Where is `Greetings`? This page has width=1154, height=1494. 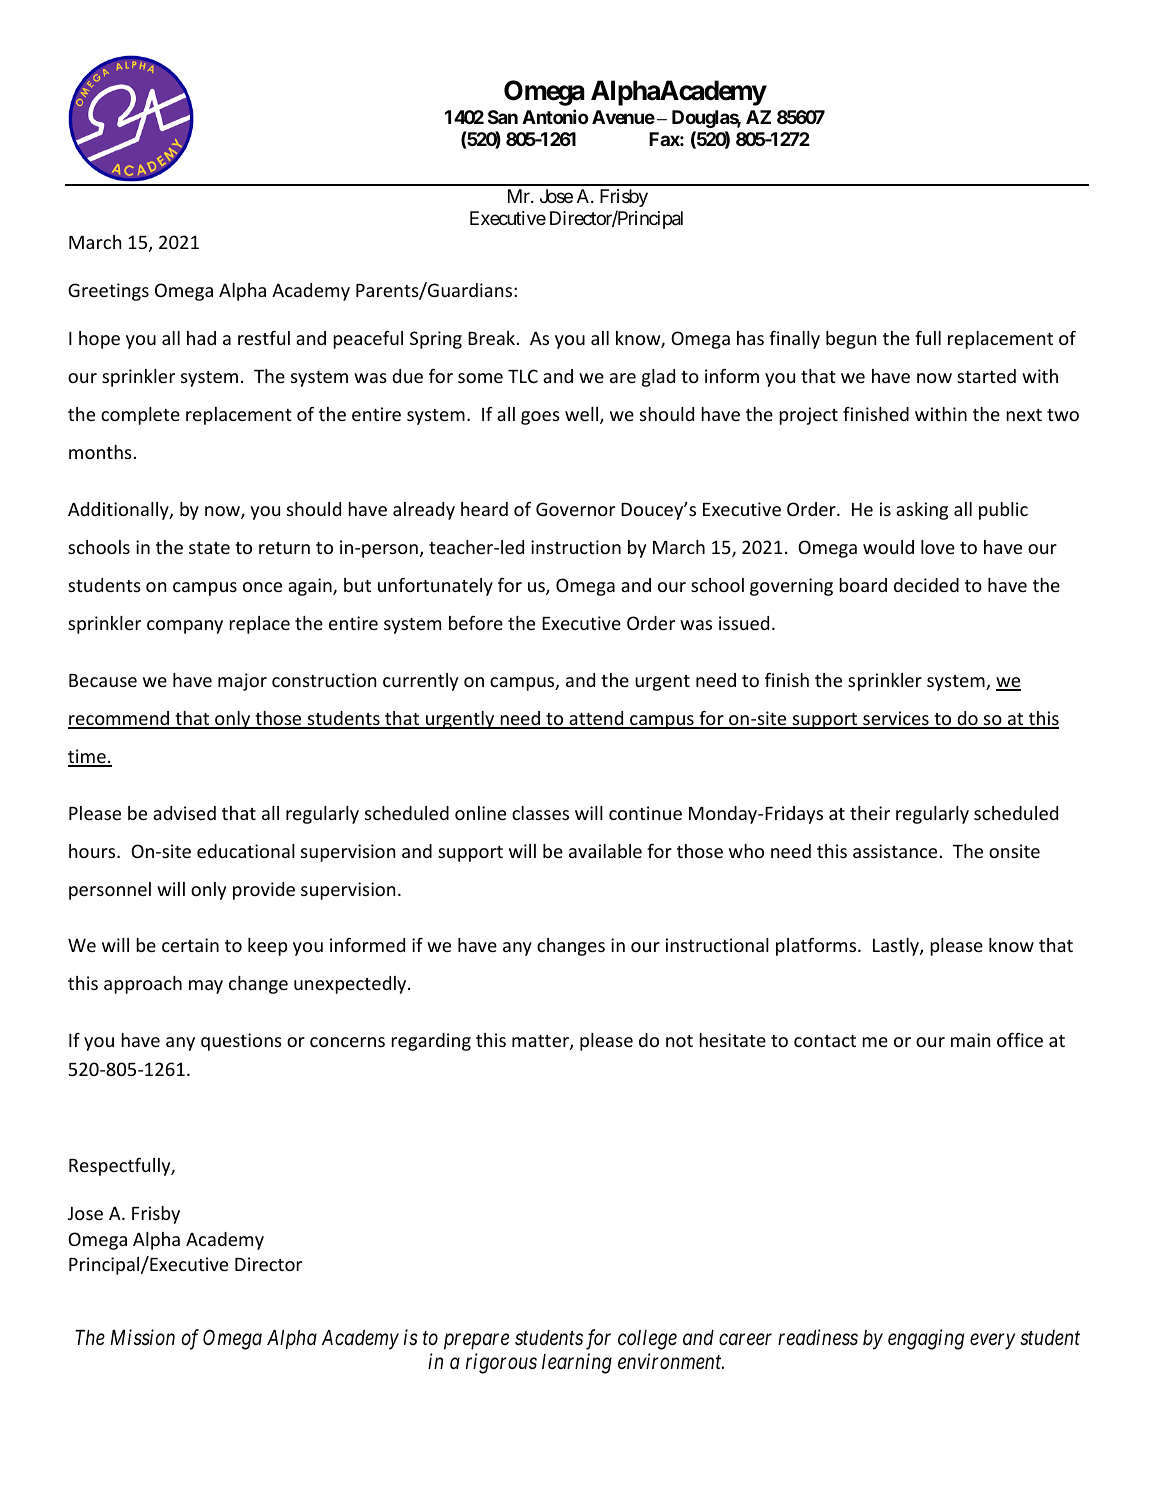
Greetings is located at coordinates (108, 292).
